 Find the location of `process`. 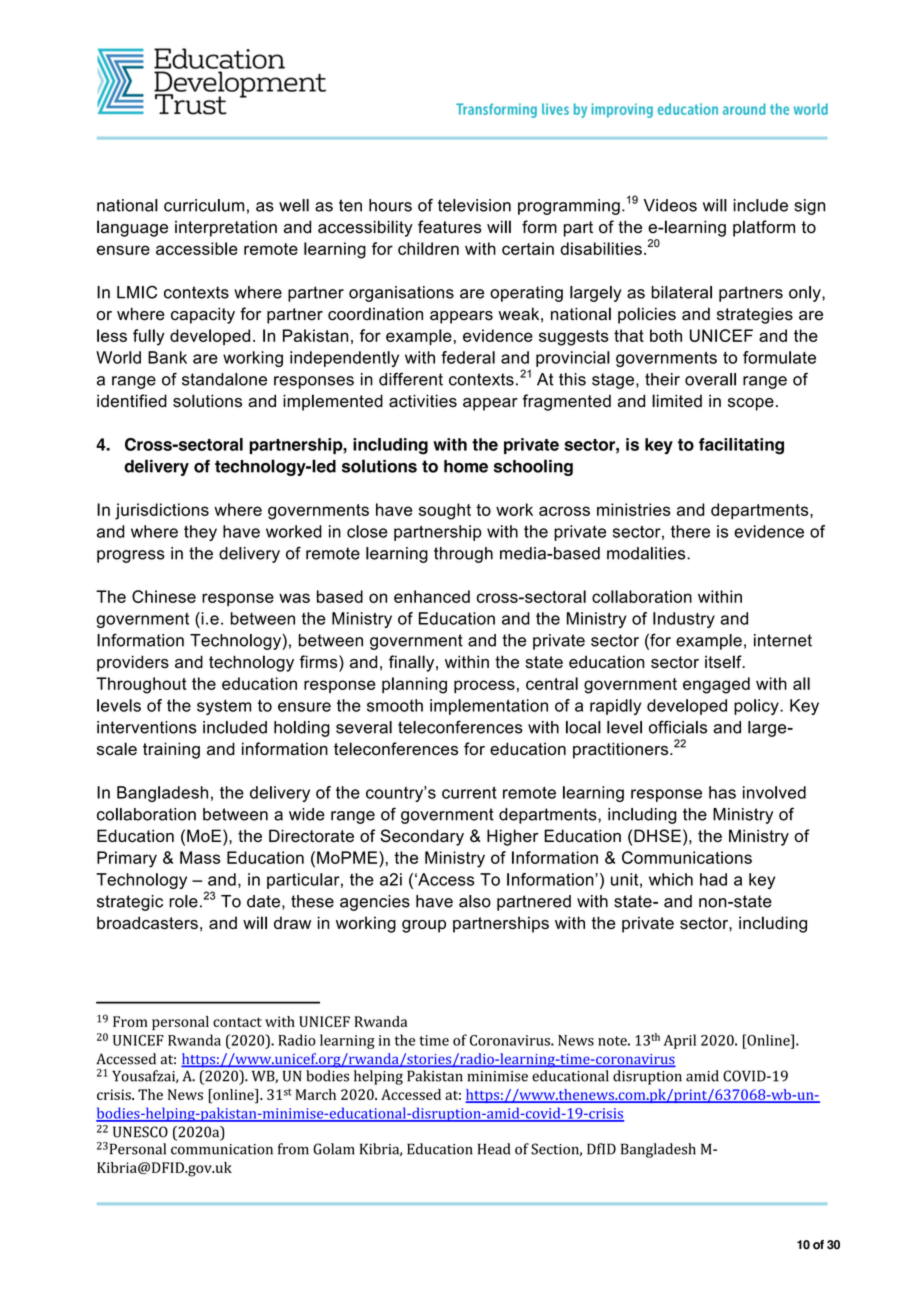

process is located at coordinates (484, 686).
